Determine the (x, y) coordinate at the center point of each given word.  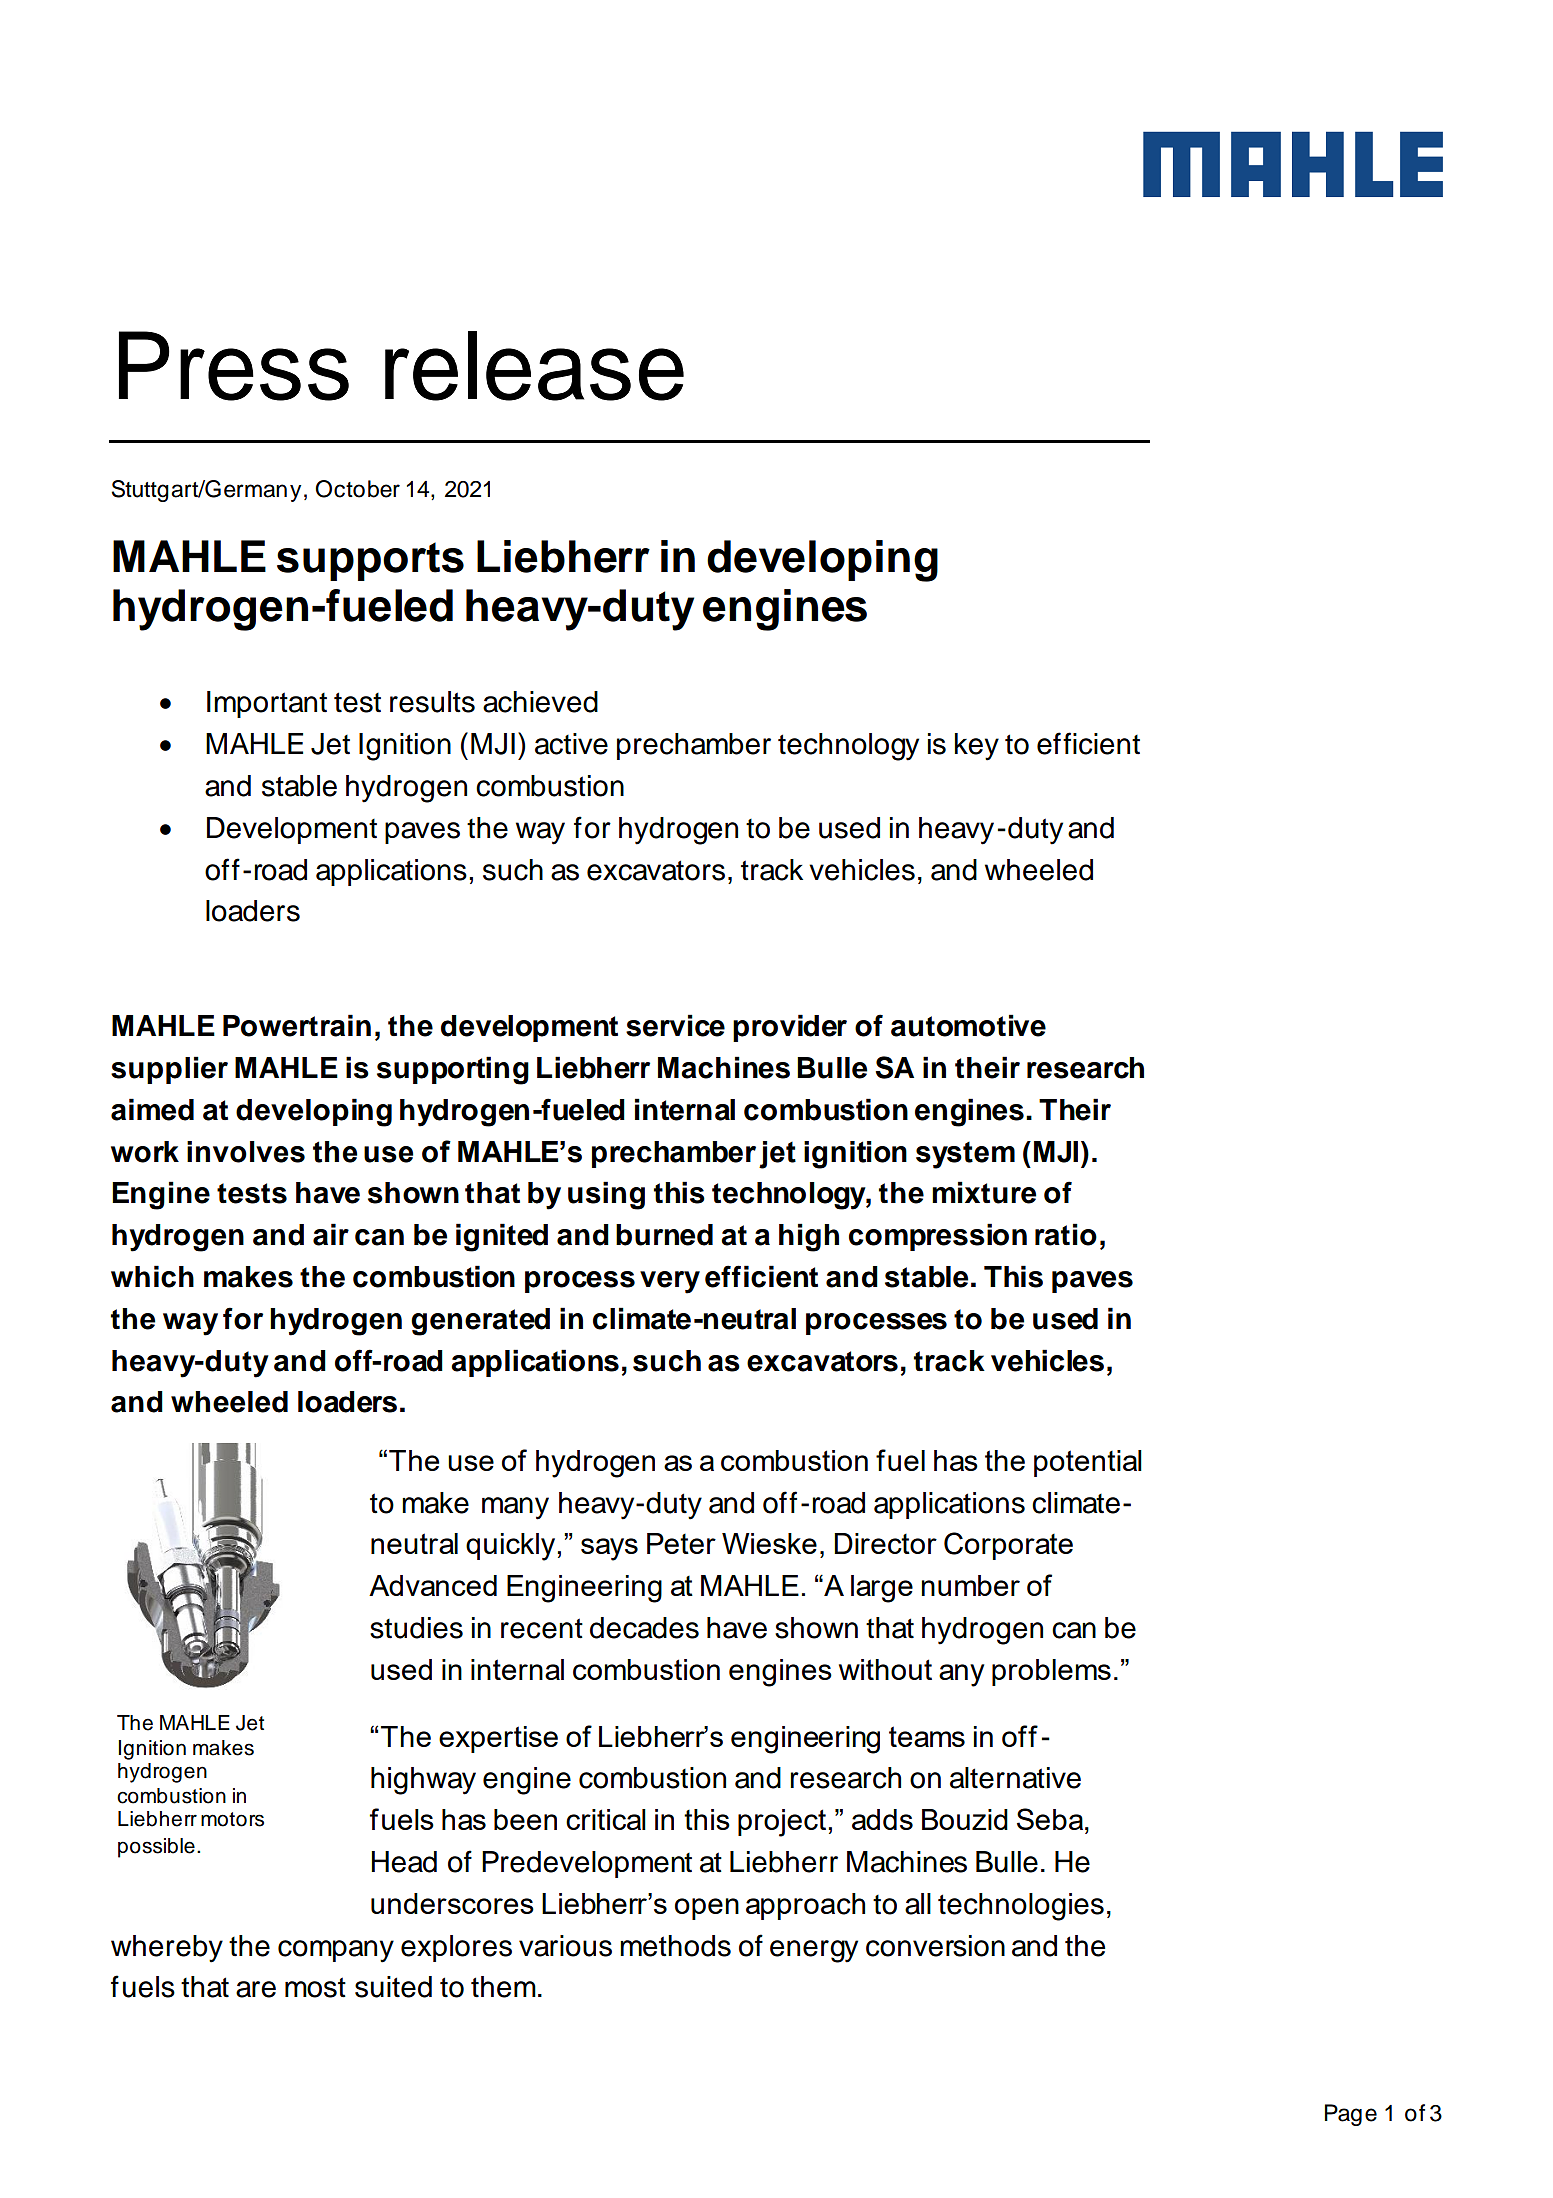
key (977, 747)
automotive (968, 1025)
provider (790, 1028)
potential (1088, 1463)
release (534, 366)
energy (814, 1951)
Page (1351, 2115)
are (256, 1989)
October (357, 489)
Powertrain (297, 1025)
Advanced (433, 1585)
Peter (681, 1543)
